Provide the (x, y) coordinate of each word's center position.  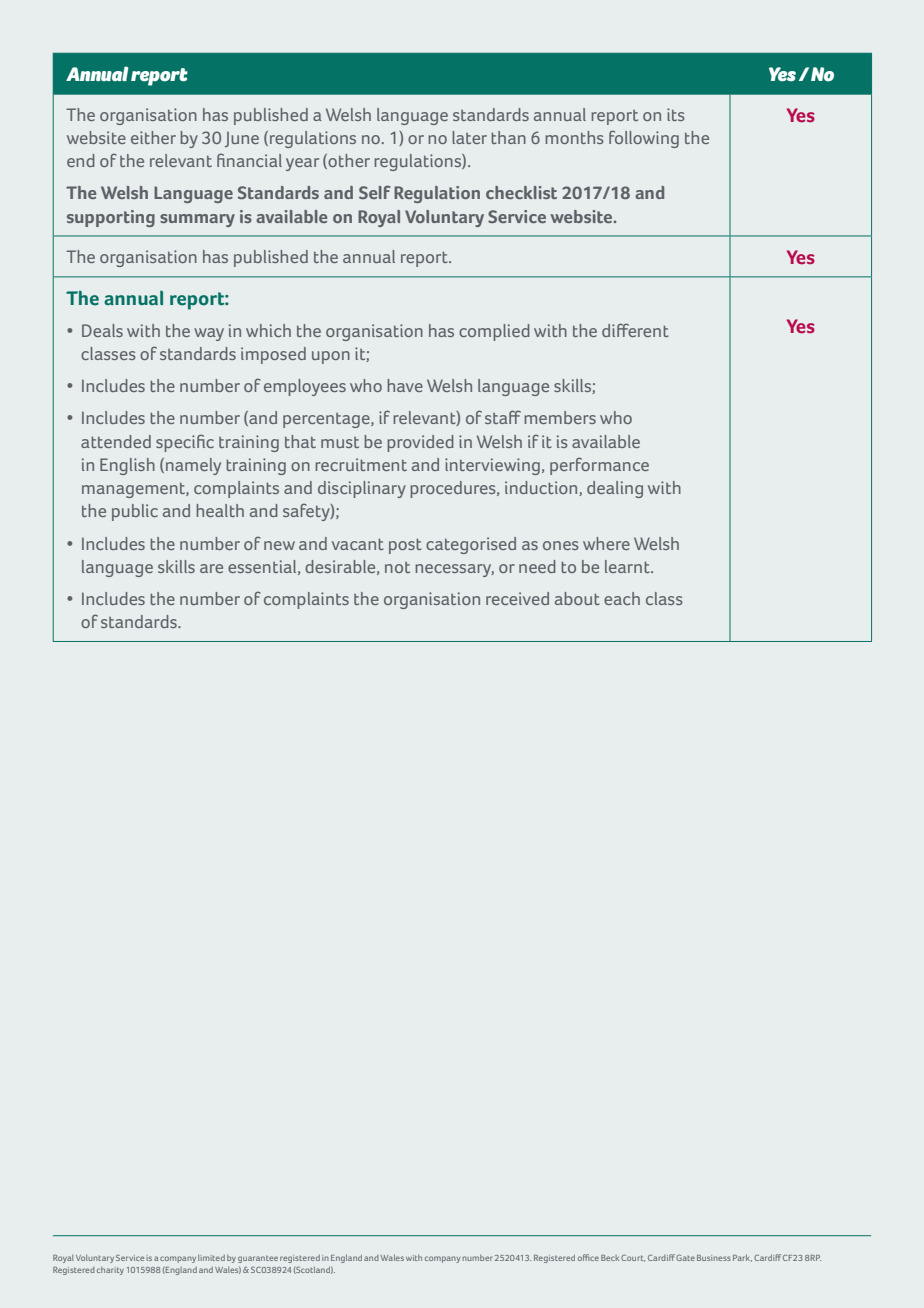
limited (211, 1258)
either (153, 137)
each (622, 598)
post (405, 546)
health (220, 510)
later (469, 137)
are (211, 568)
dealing (615, 489)
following (644, 139)
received (517, 598)
